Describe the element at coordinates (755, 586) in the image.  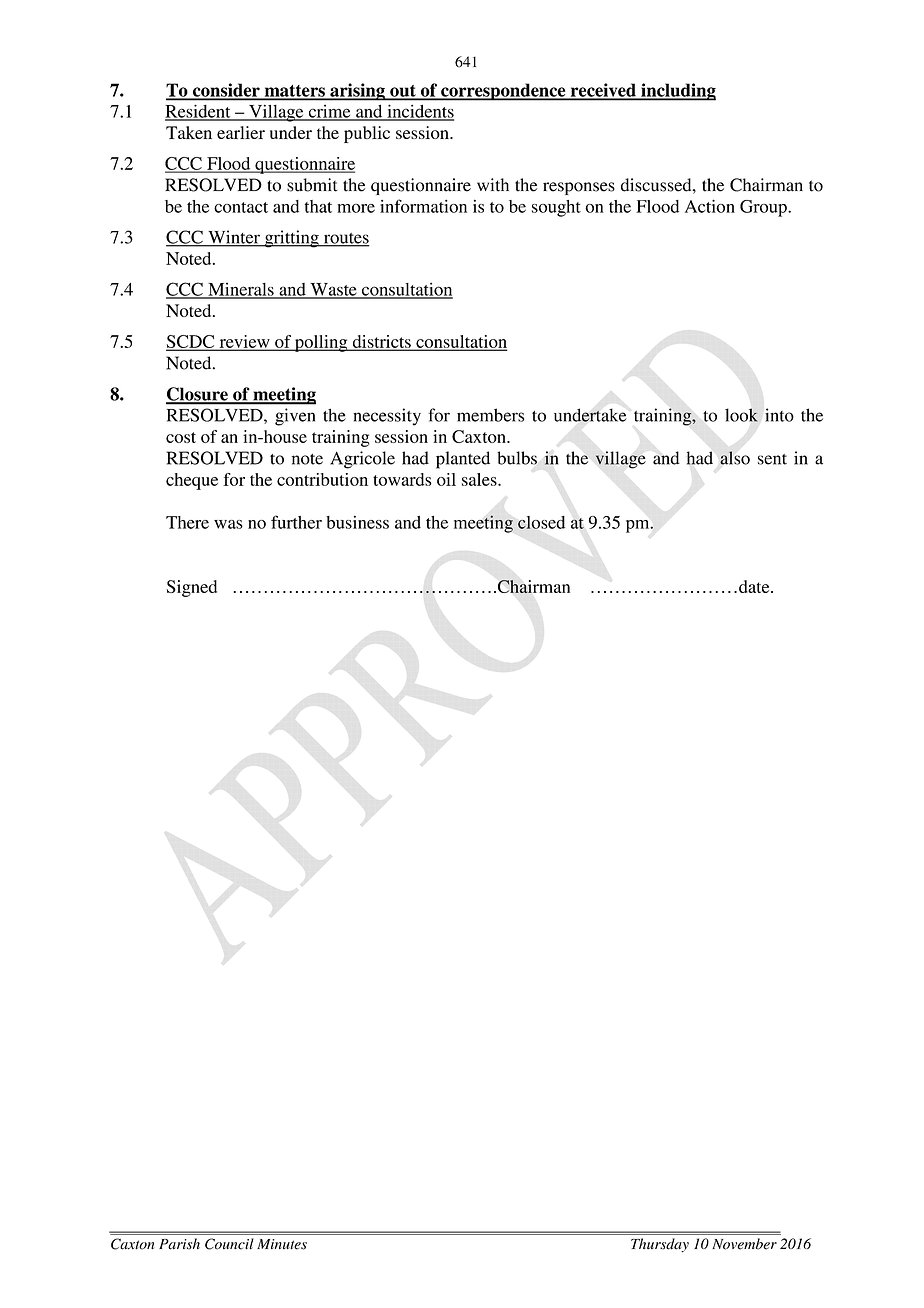
I see `date` at that location.
